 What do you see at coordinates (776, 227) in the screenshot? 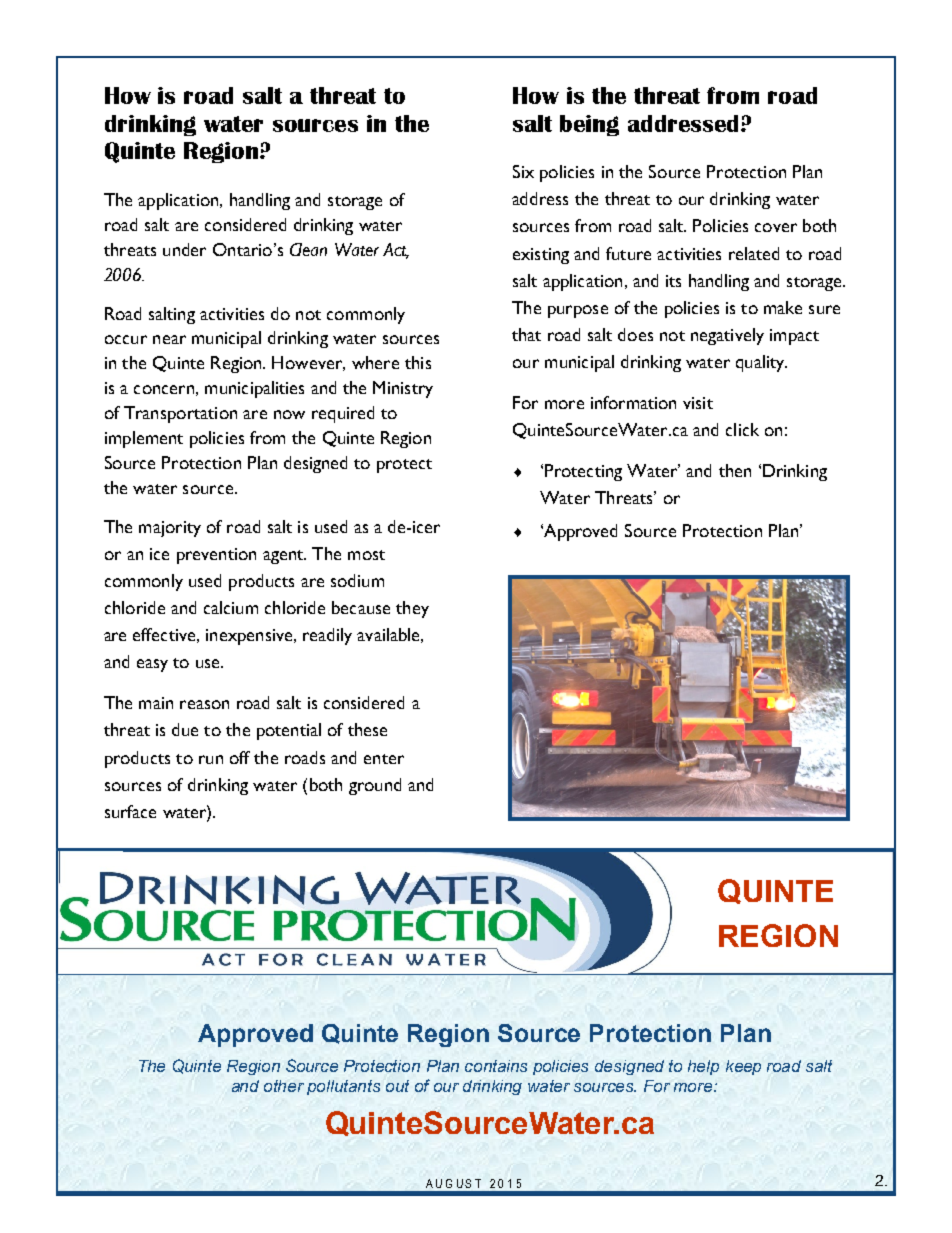
I see `cover` at bounding box center [776, 227].
